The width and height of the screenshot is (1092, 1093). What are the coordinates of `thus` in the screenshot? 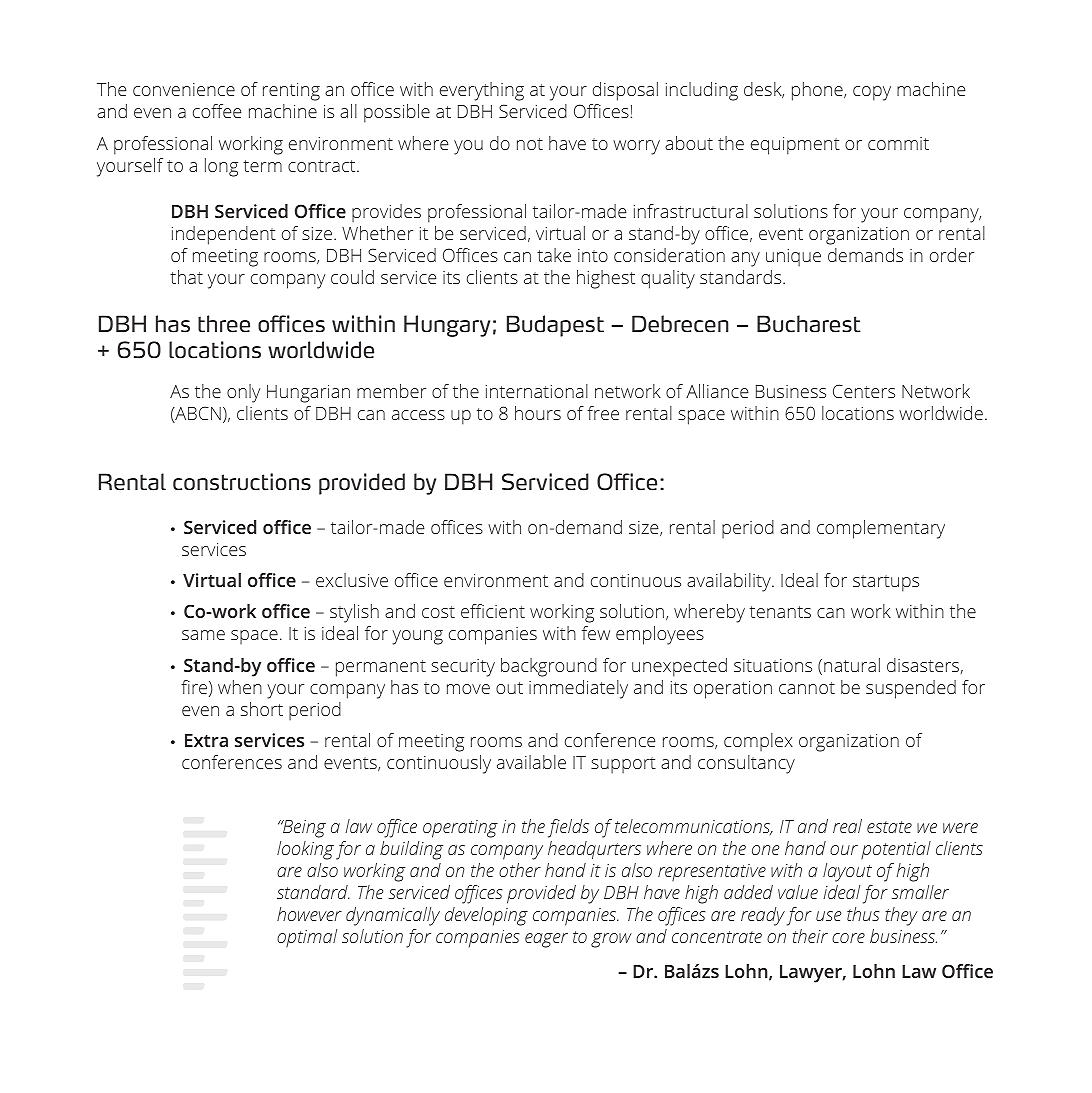 It's located at (863, 914).
